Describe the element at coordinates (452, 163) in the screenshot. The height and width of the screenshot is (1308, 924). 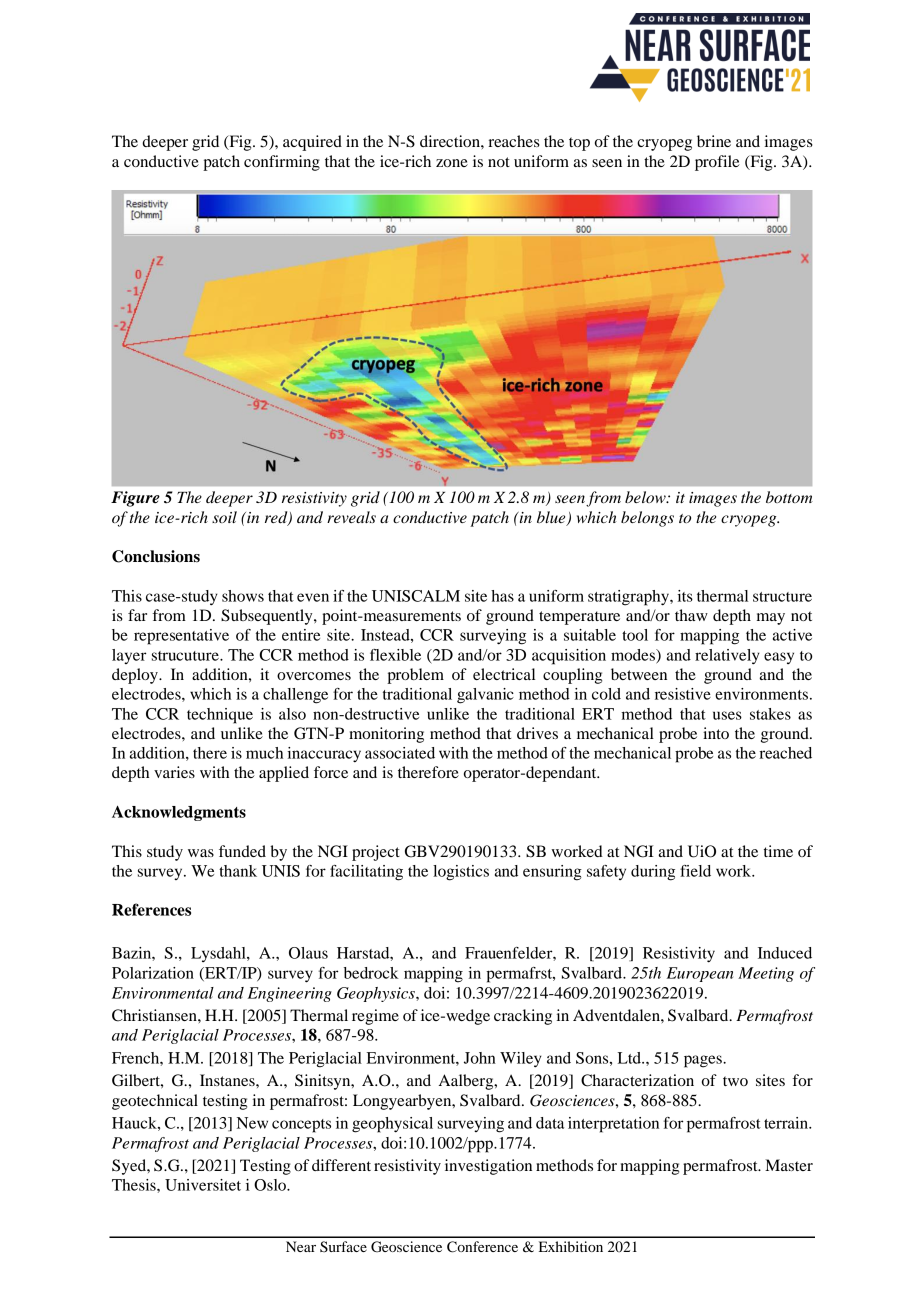
I see `zone` at that location.
